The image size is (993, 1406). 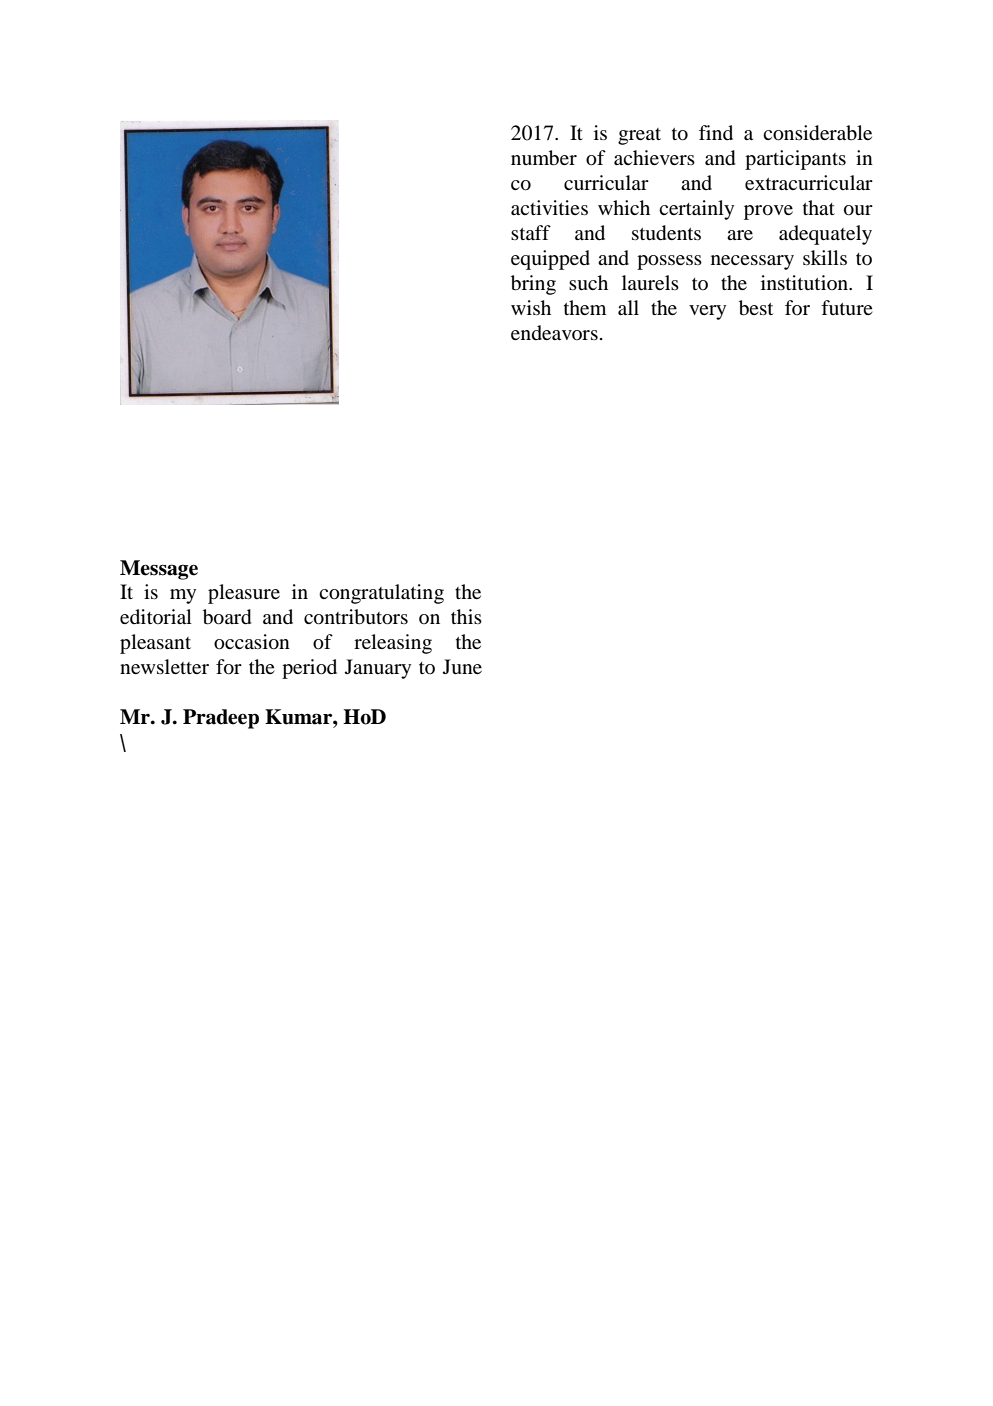 What do you see at coordinates (805, 282) in the screenshot?
I see `institution` at bounding box center [805, 282].
